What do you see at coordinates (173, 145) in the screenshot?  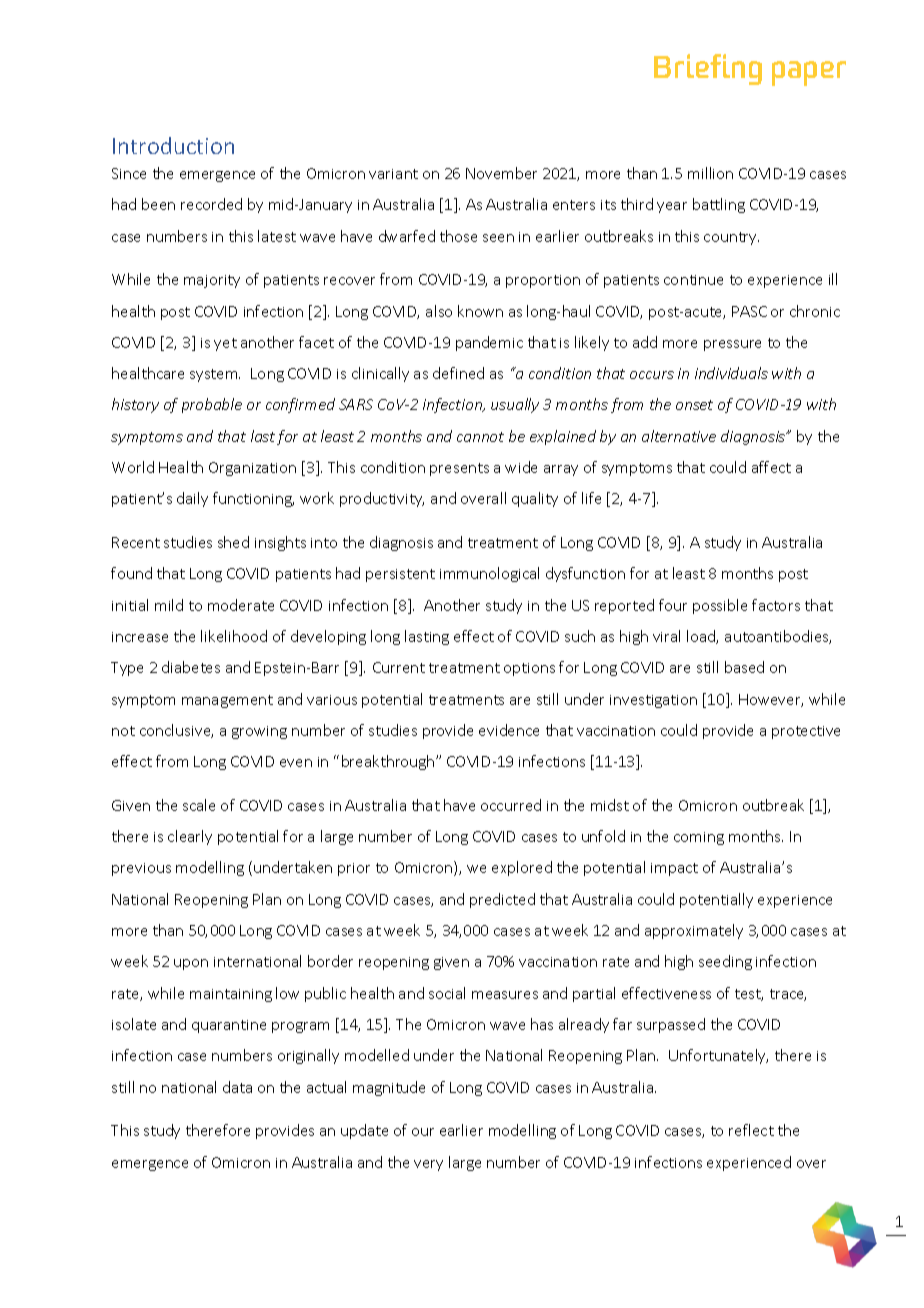 I see `Introduction` at bounding box center [173, 145].
